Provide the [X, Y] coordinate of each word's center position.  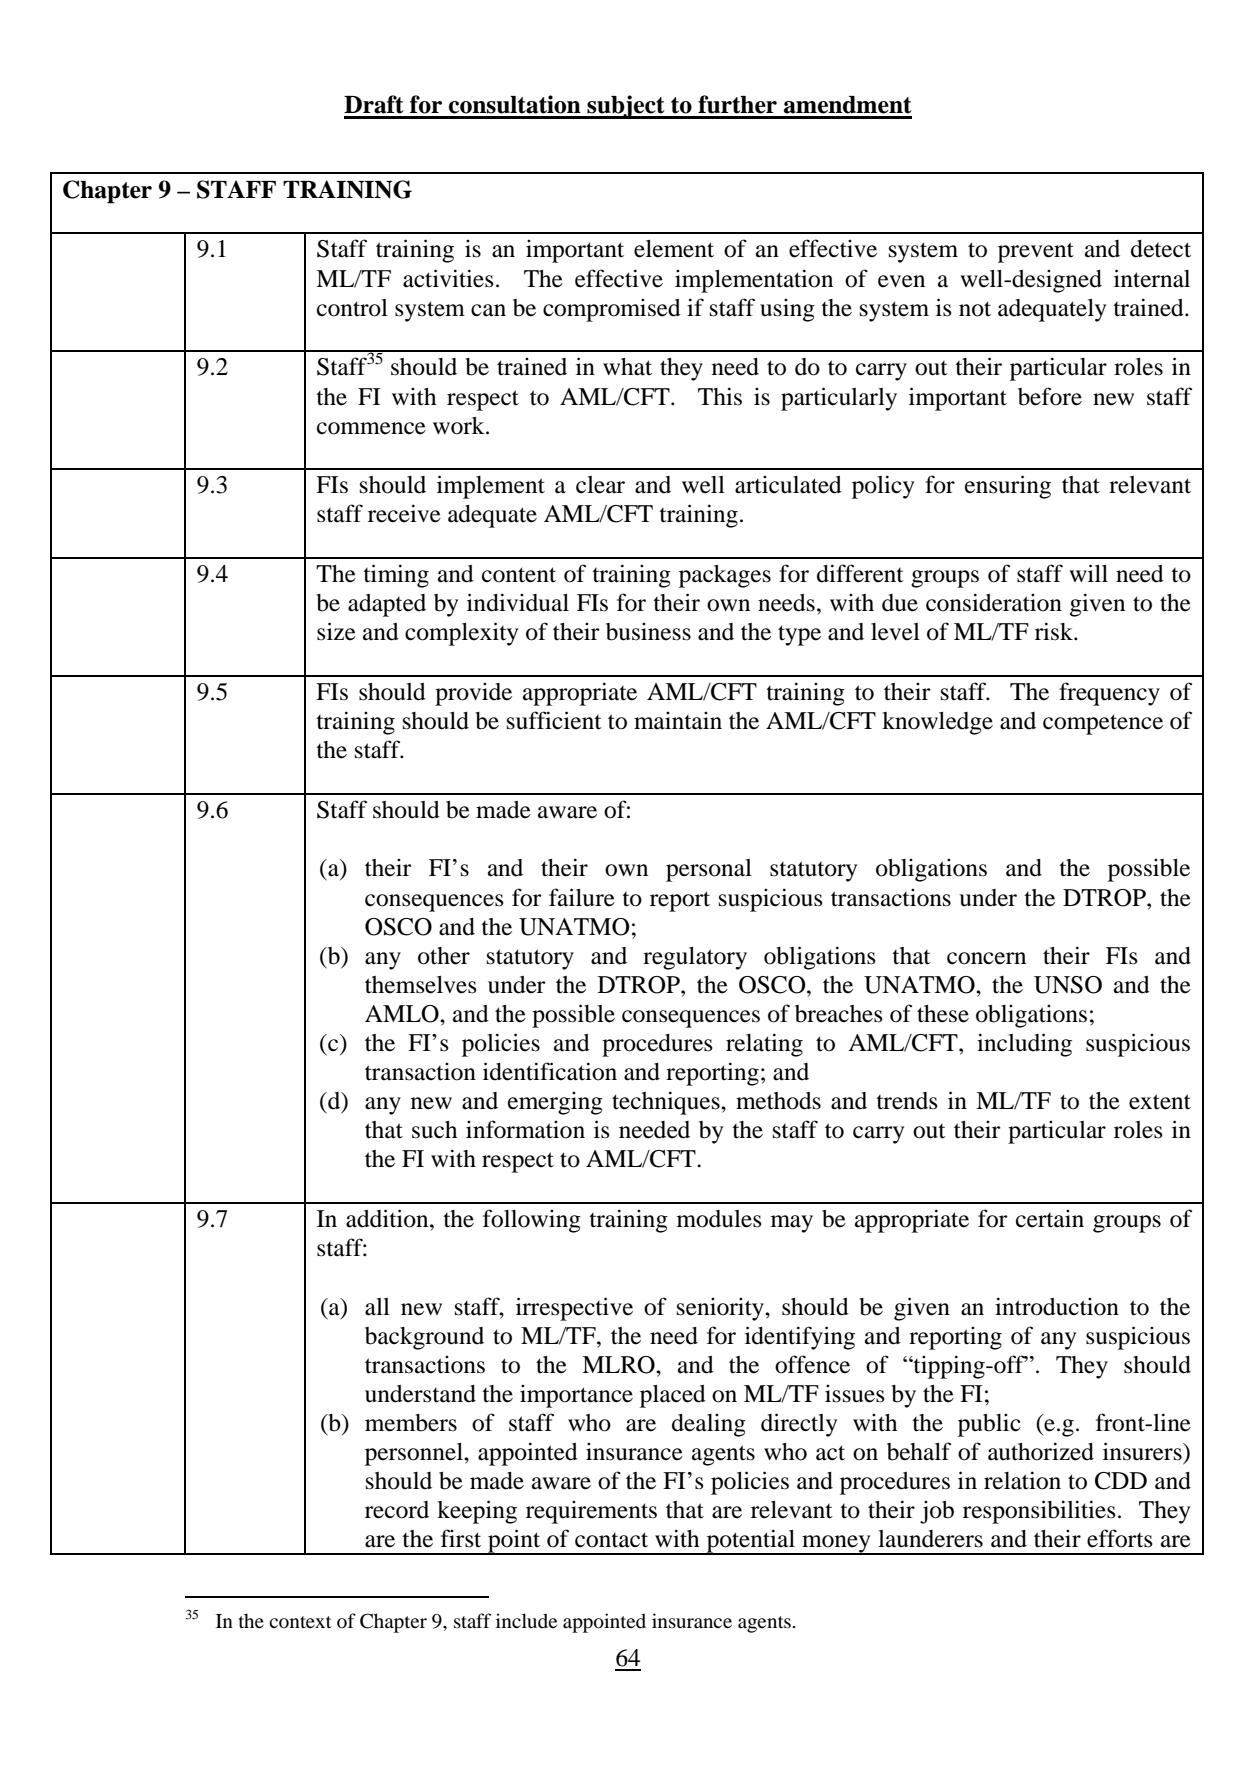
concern [986, 958]
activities [448, 278]
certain [1050, 1219]
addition [388, 1218]
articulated [788, 485]
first [461, 1538]
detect [1161, 249]
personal [709, 870]
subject [626, 107]
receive [404, 513]
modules [719, 1219]
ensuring [1008, 487]
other [444, 956]
